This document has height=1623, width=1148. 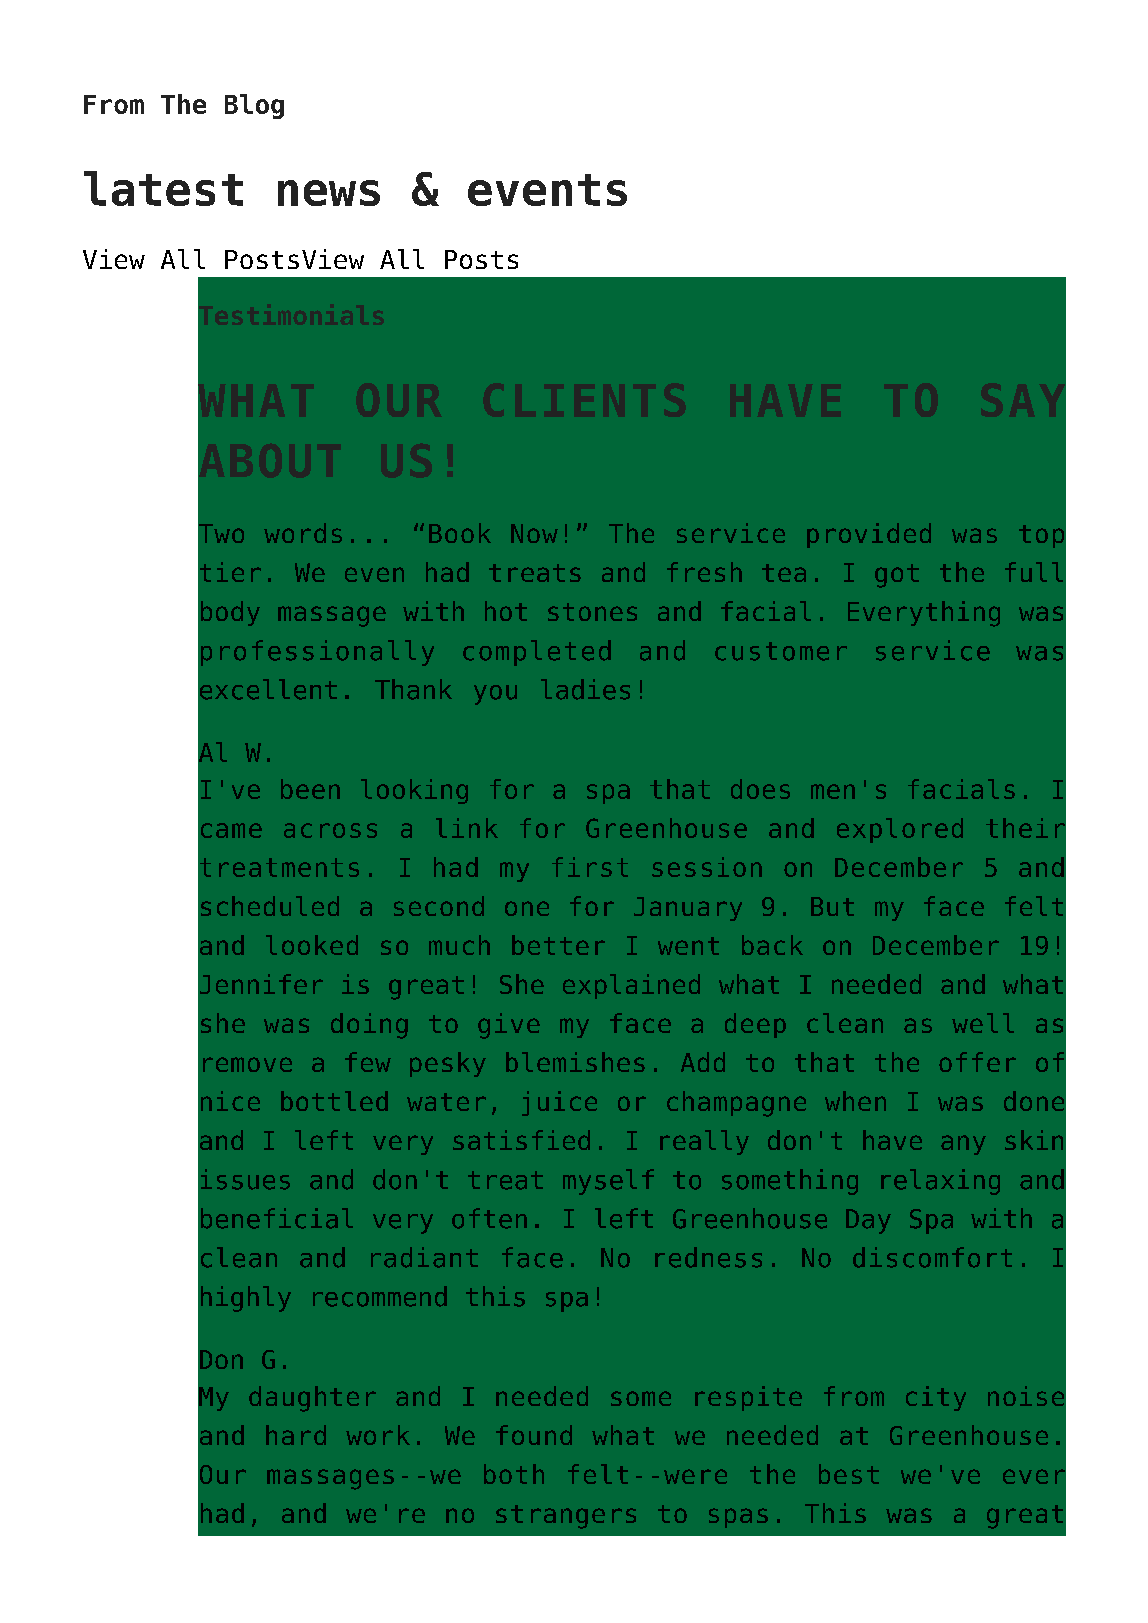 What do you see at coordinates (254, 106) in the document?
I see `Blog` at bounding box center [254, 106].
